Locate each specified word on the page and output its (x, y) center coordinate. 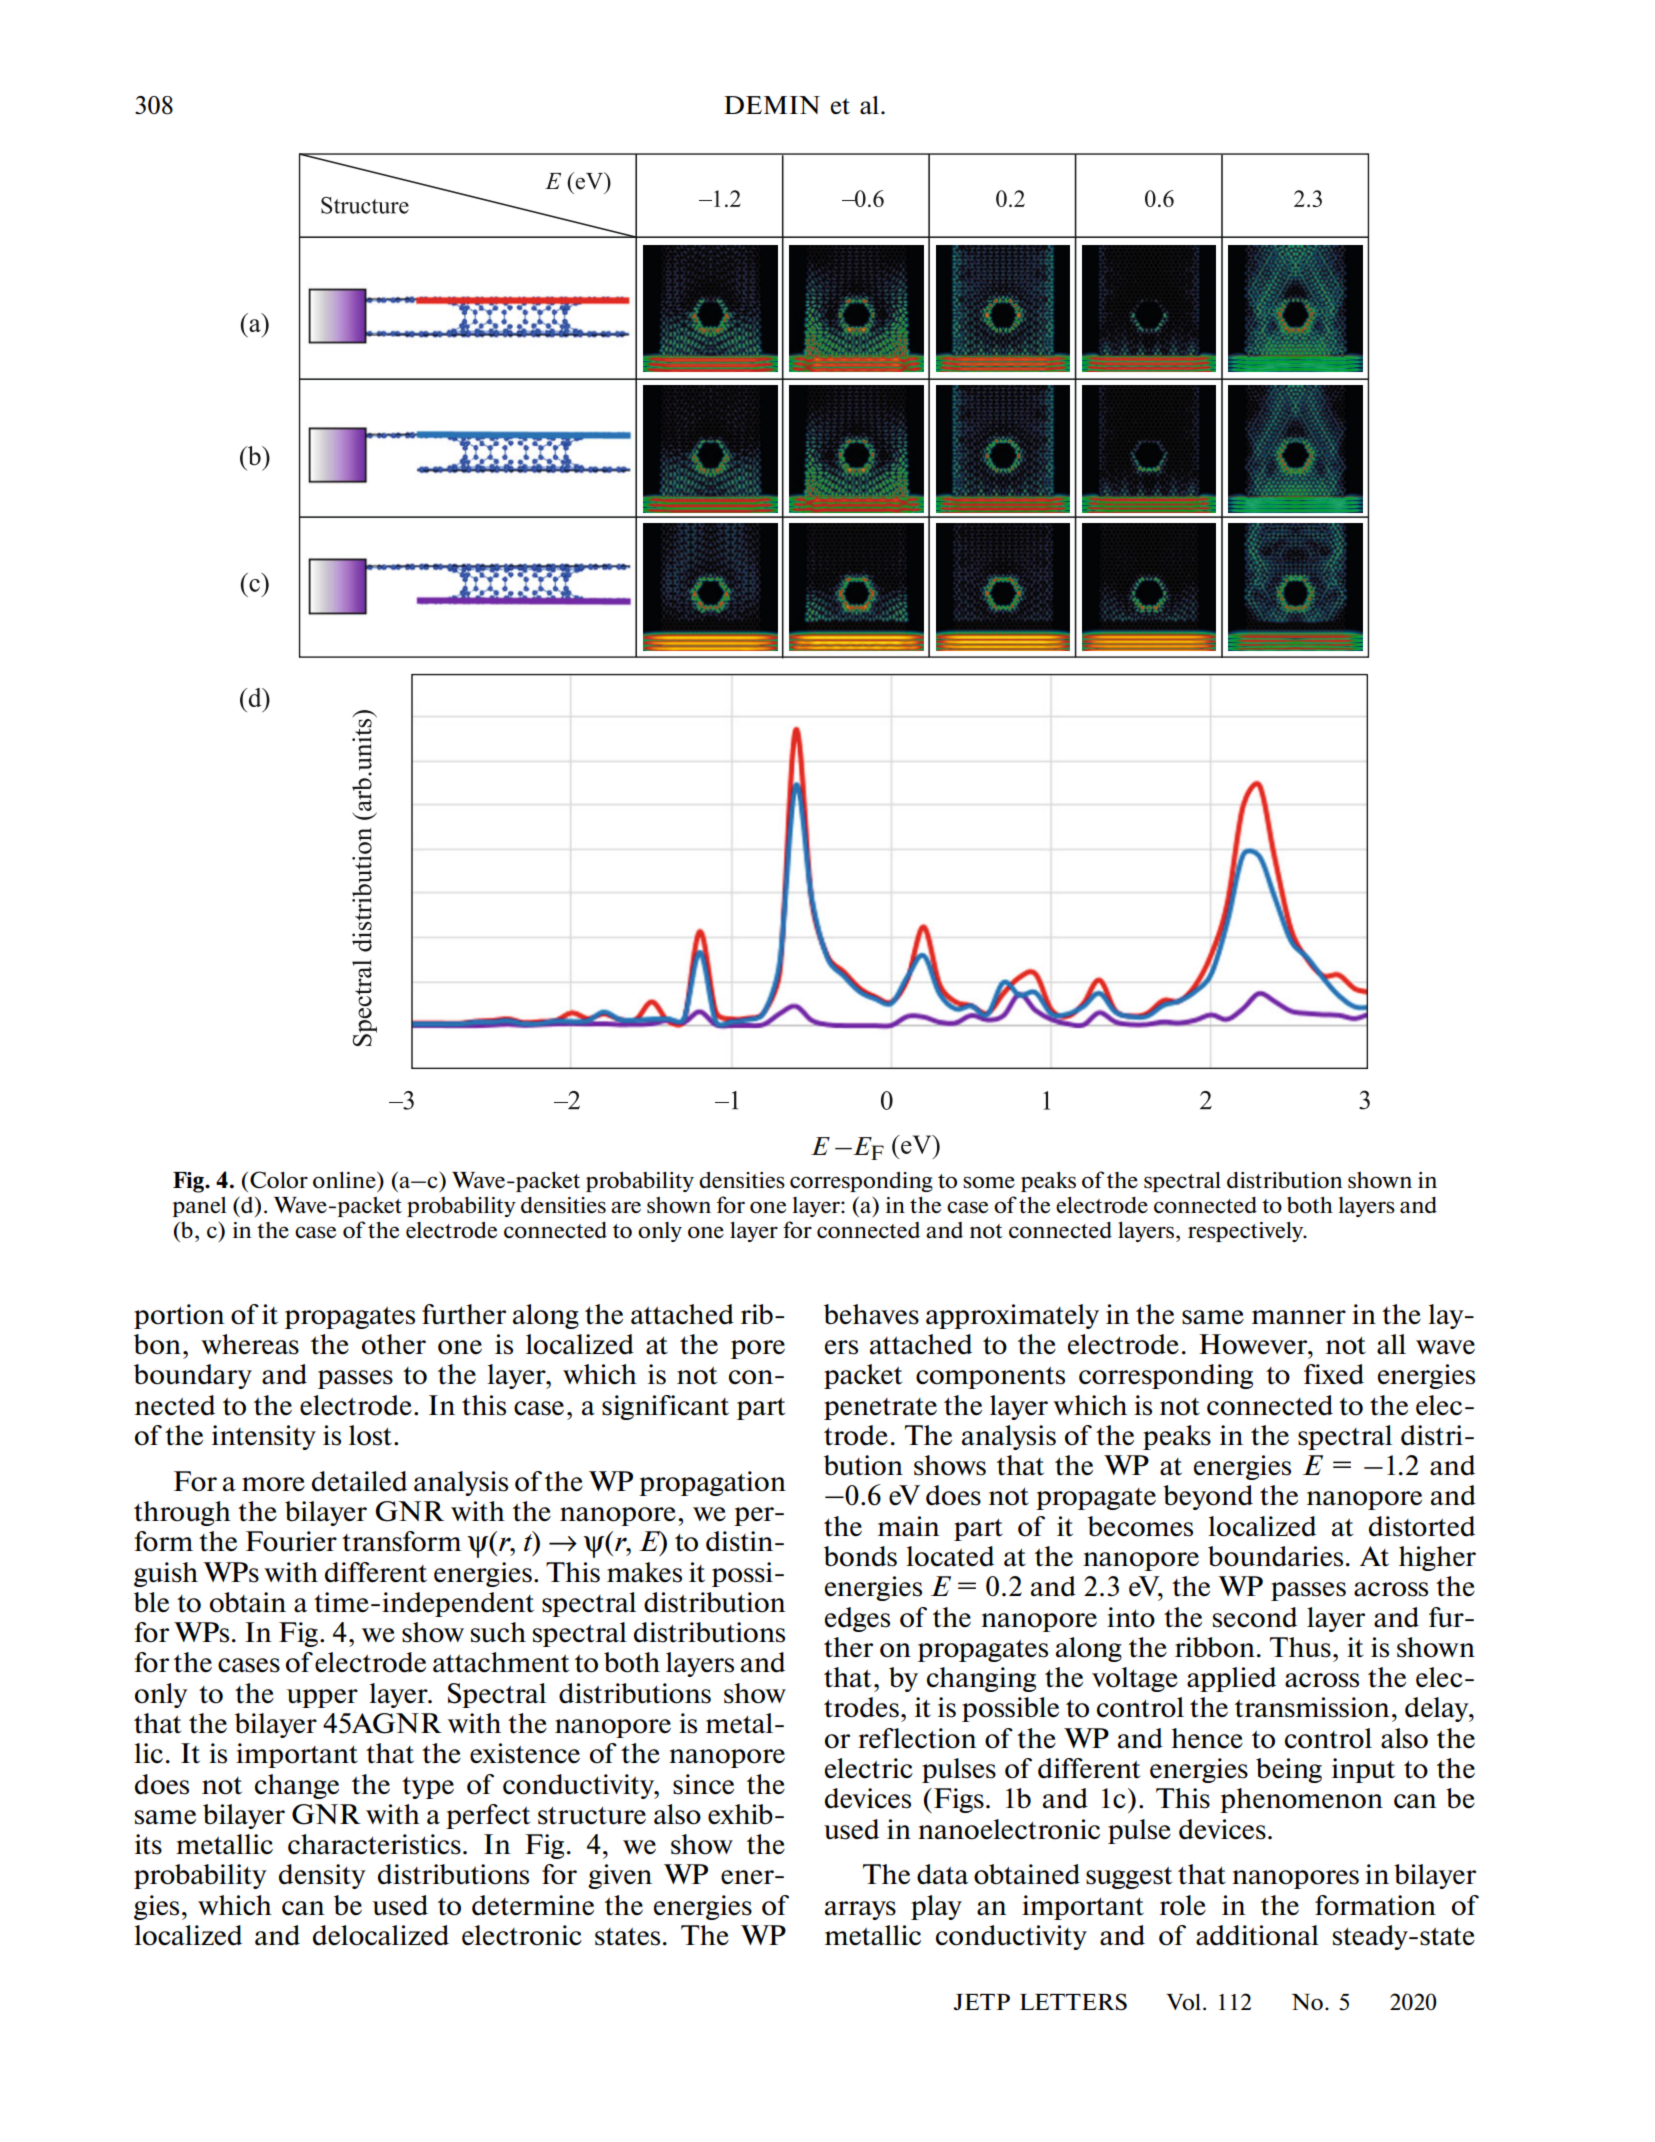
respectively (1247, 1231)
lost (372, 1435)
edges (857, 1619)
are (626, 1207)
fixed (1334, 1374)
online (345, 1179)
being (1289, 1770)
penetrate (880, 1409)
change (297, 1786)
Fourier (291, 1541)
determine (533, 1905)
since (703, 1784)
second (1255, 1617)
